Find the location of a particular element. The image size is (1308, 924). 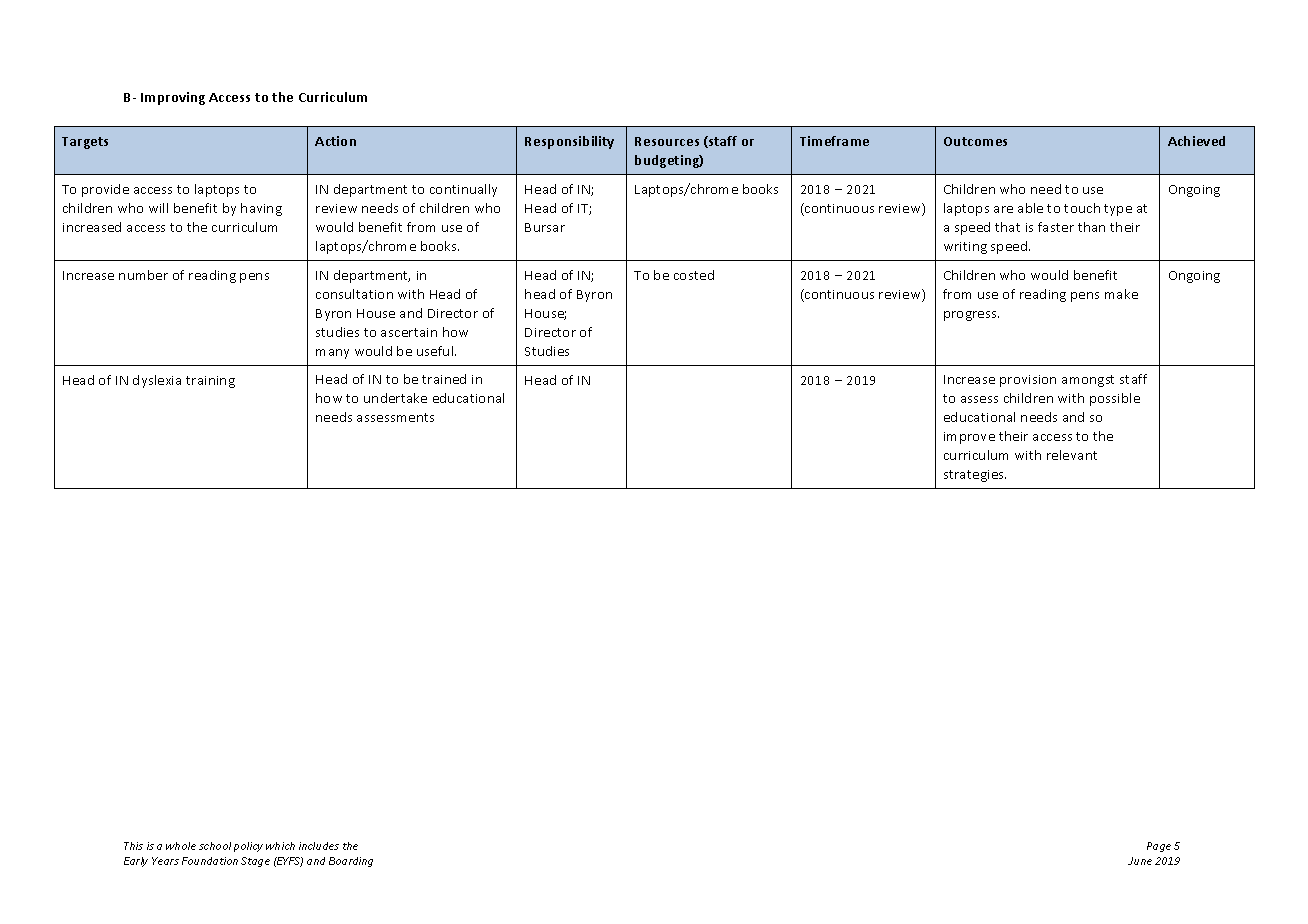

Page is located at coordinates (1159, 847).
